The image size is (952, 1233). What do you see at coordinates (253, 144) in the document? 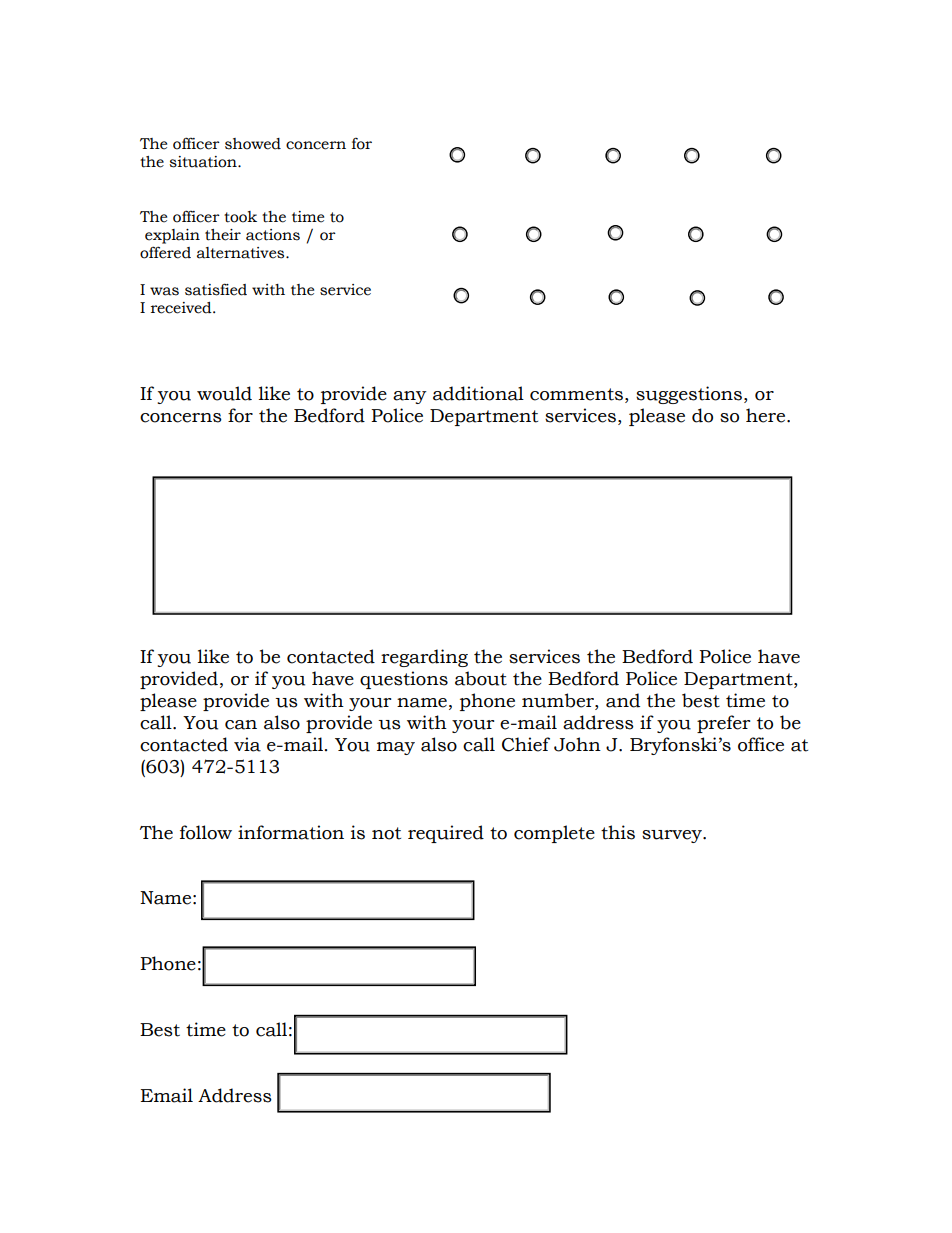
I see `showed` at bounding box center [253, 144].
